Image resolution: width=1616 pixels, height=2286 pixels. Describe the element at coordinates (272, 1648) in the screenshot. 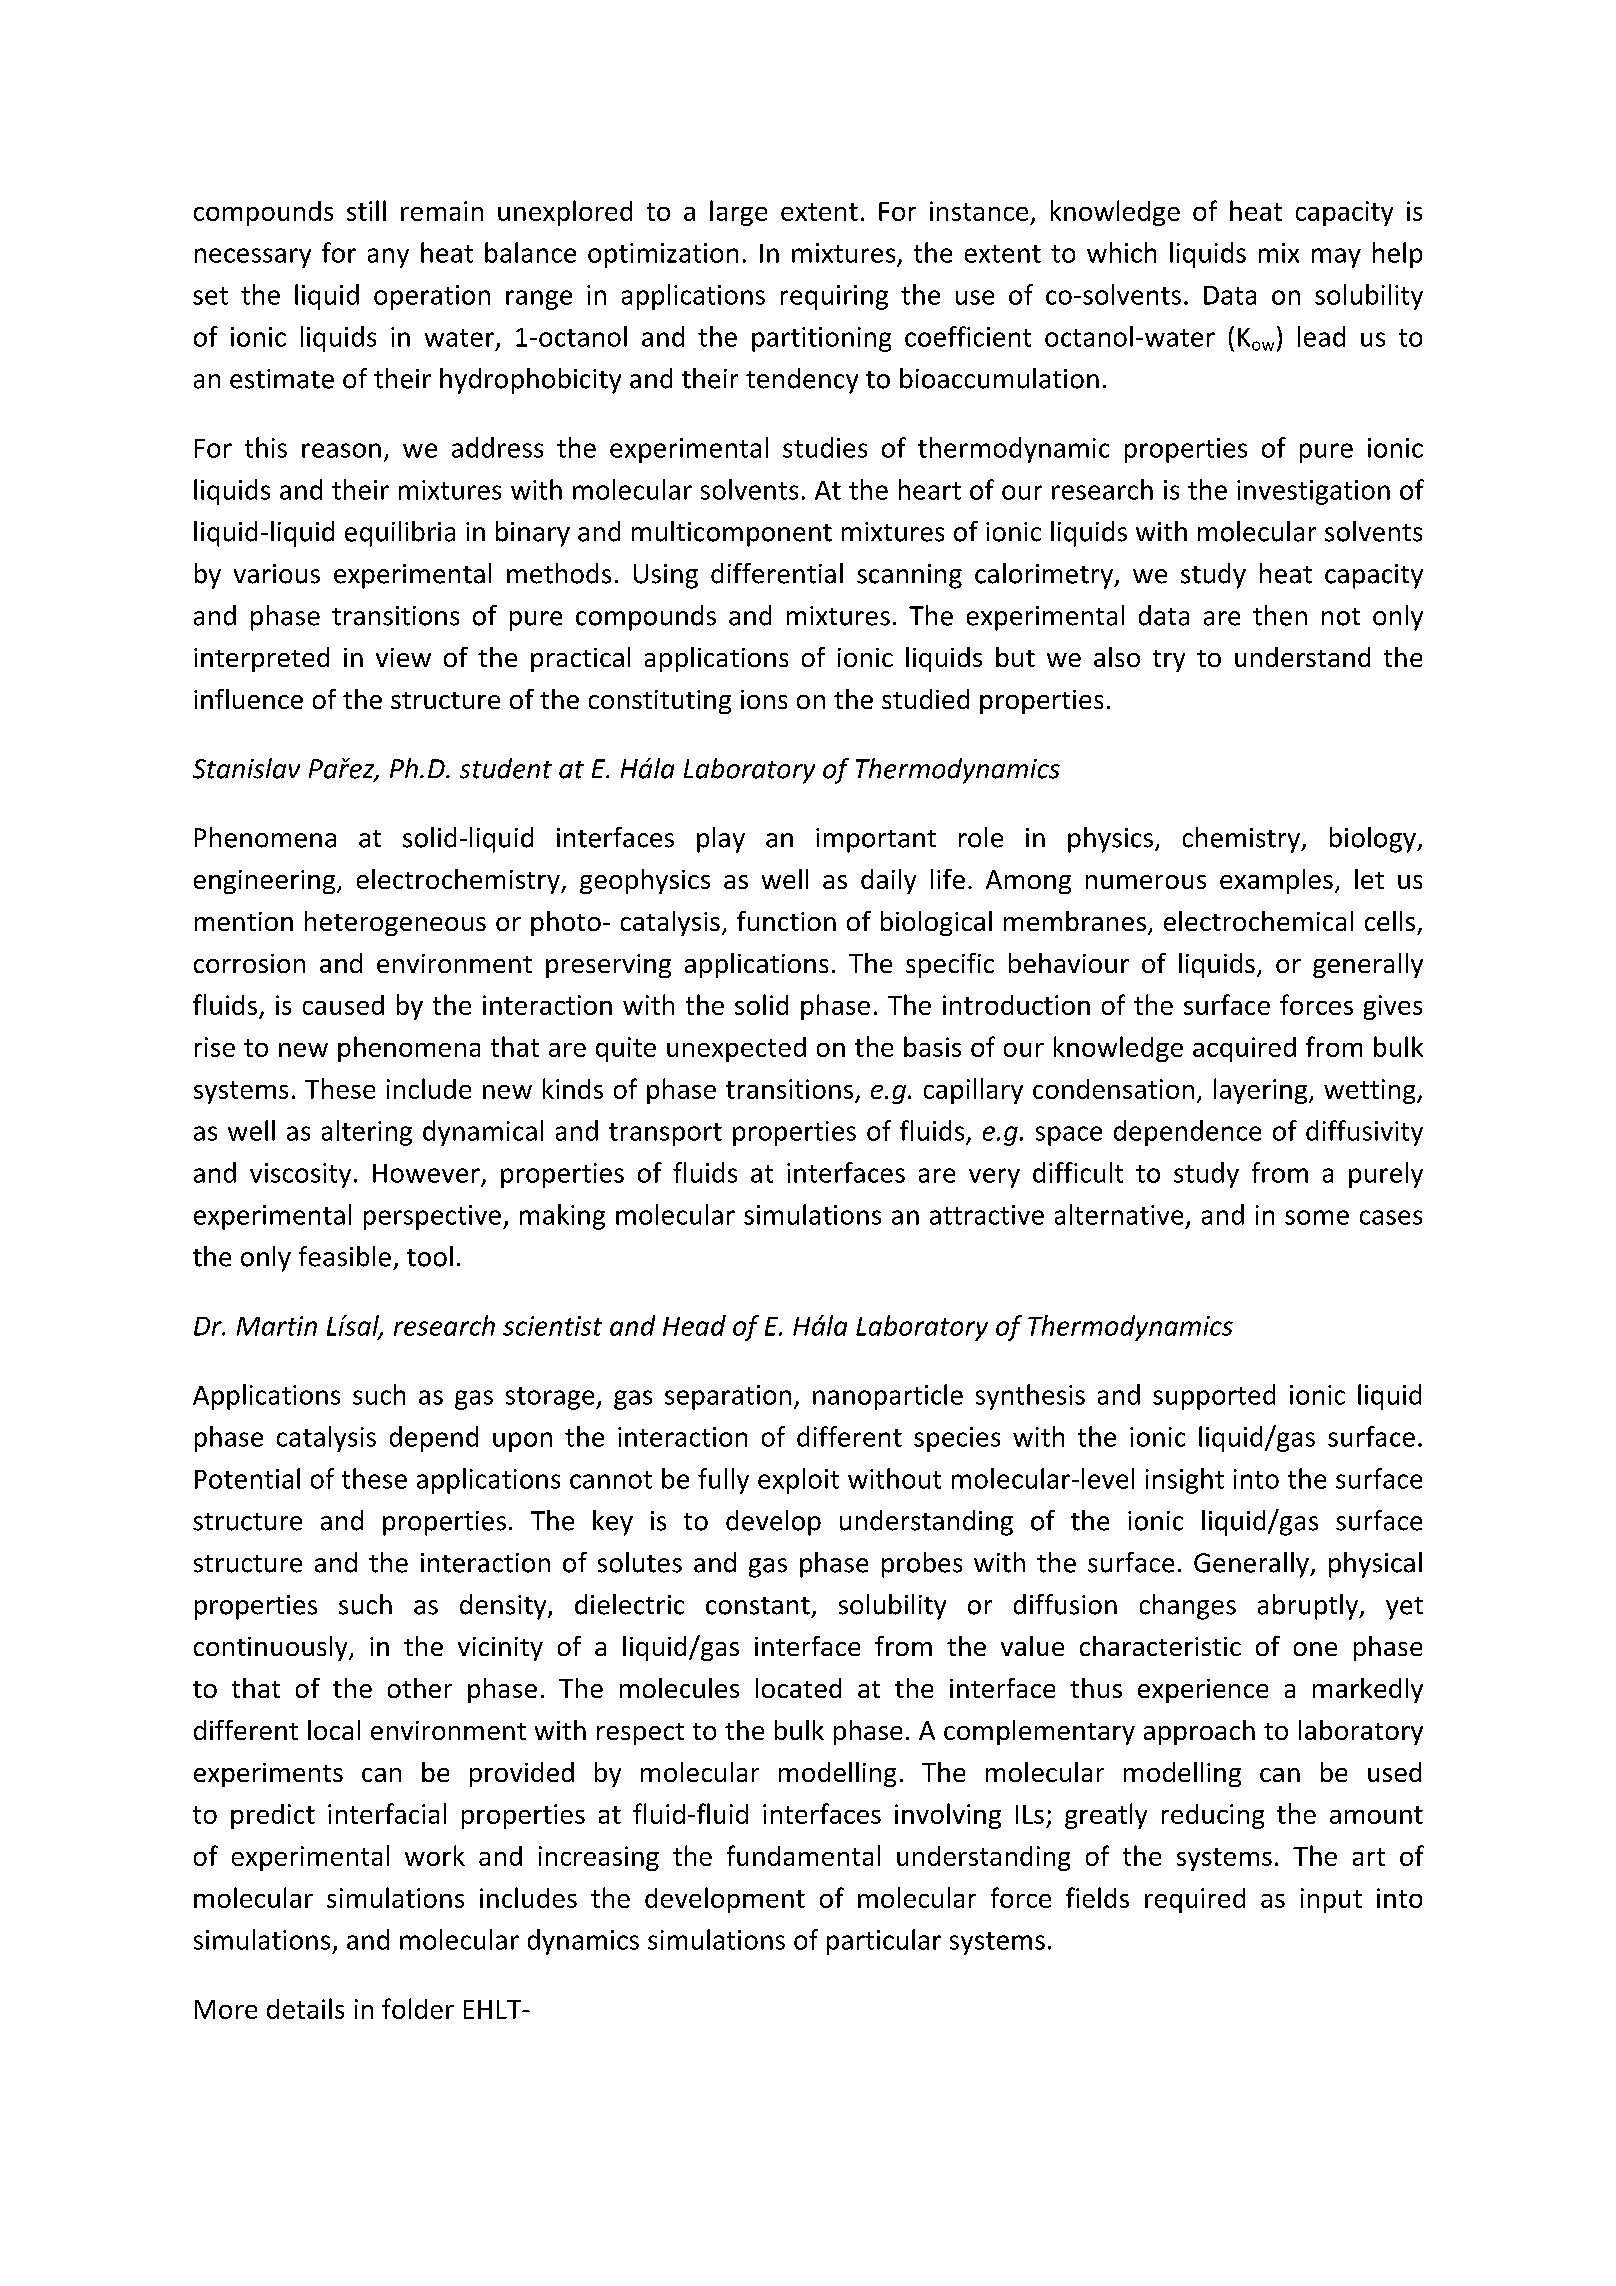

I see `continuously` at that location.
